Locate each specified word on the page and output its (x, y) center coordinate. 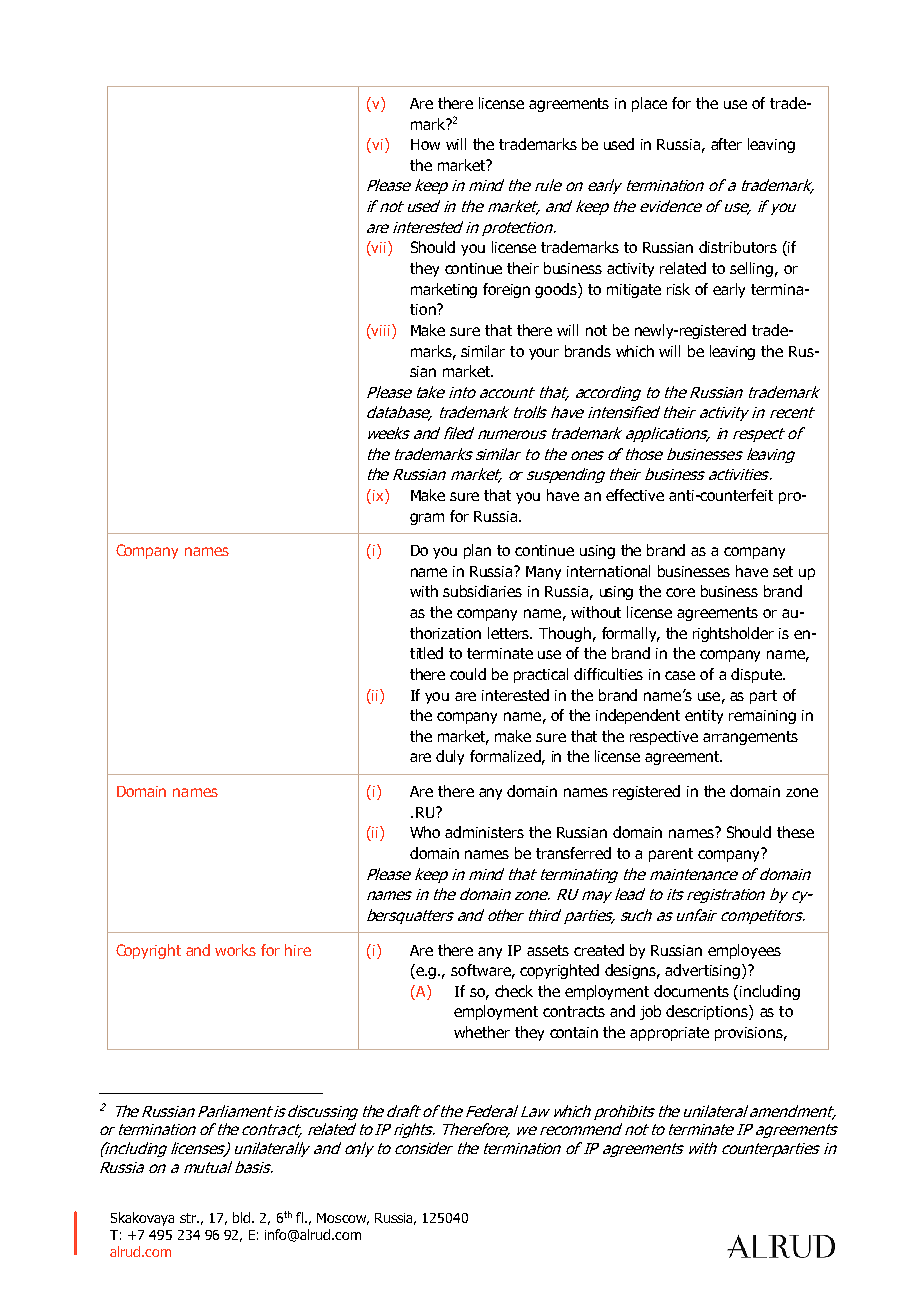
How (425, 144)
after (726, 144)
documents (691, 991)
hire (298, 950)
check (514, 991)
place (649, 104)
